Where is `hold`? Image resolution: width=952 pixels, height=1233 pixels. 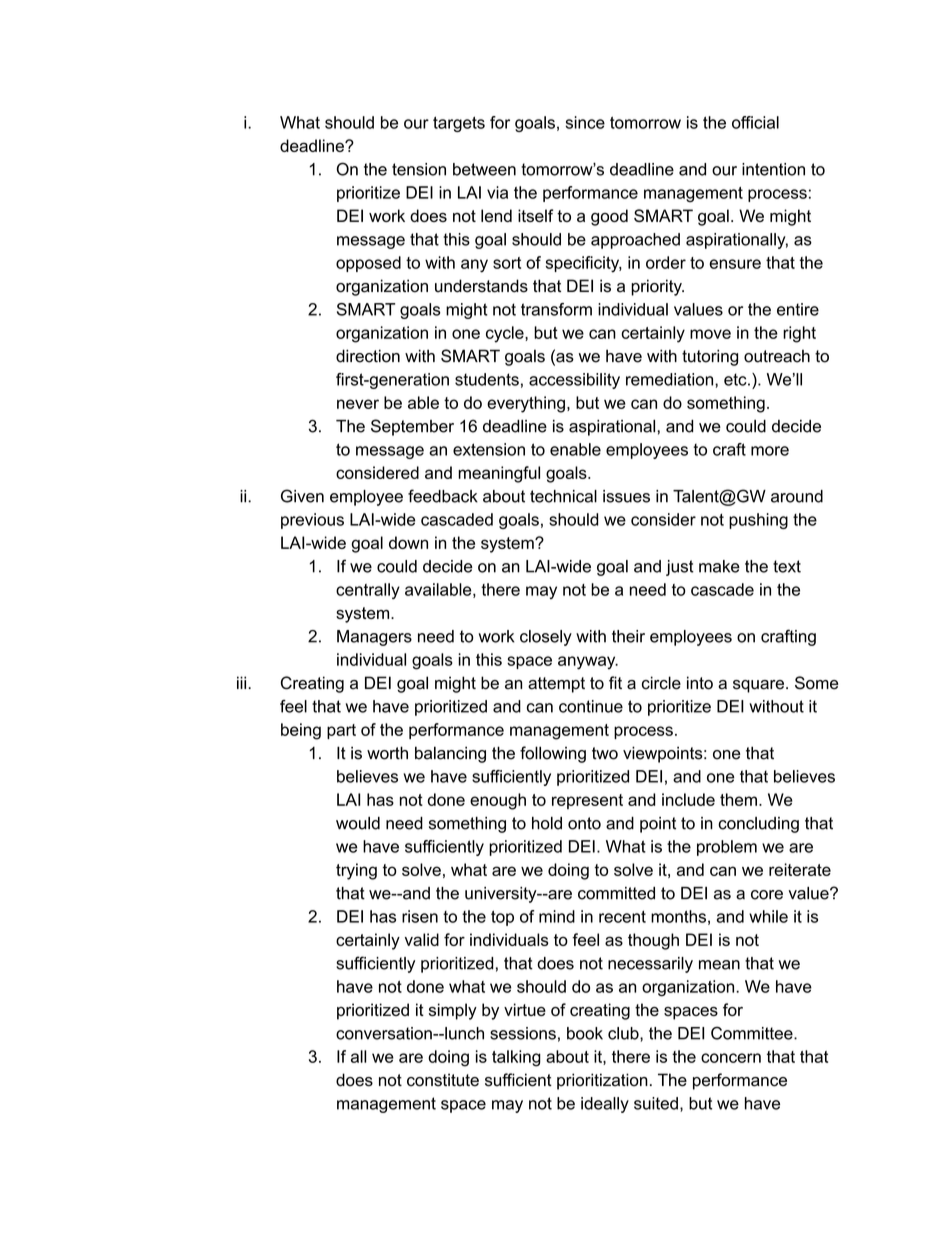
hold is located at coordinates (547, 823).
